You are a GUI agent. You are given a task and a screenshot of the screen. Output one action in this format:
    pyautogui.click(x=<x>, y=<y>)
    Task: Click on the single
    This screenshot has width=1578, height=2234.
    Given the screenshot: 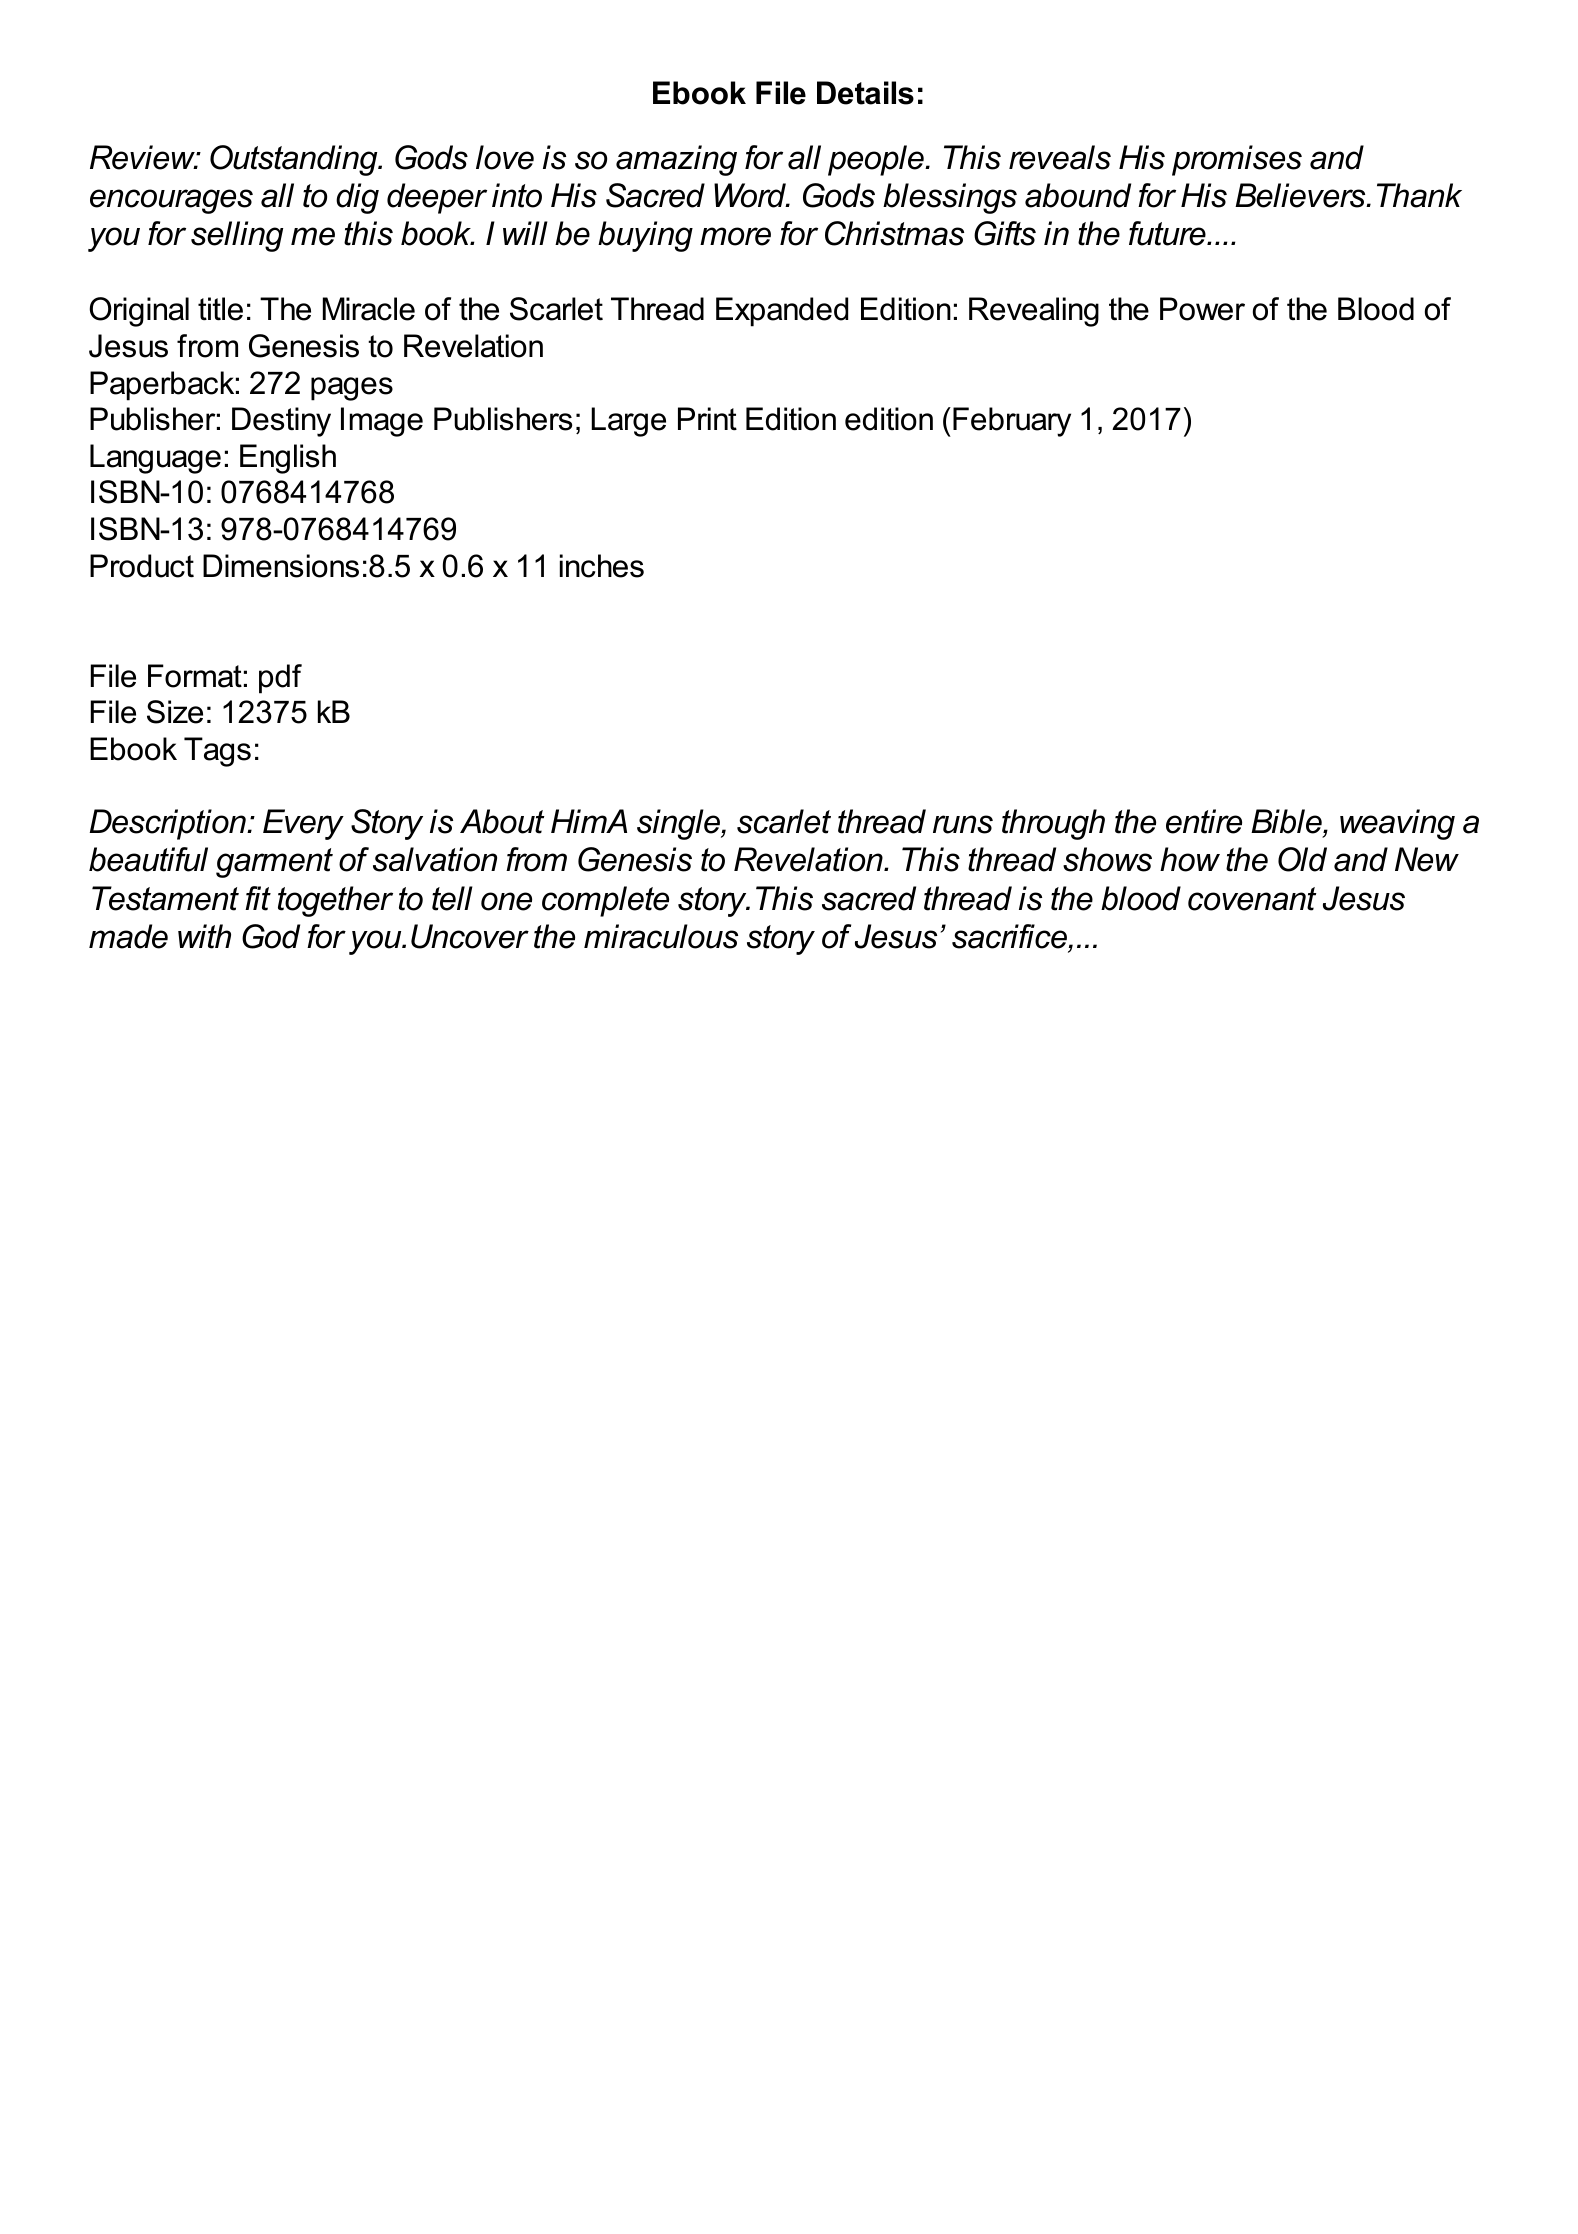 What is the action you would take?
    pyautogui.click(x=680, y=824)
